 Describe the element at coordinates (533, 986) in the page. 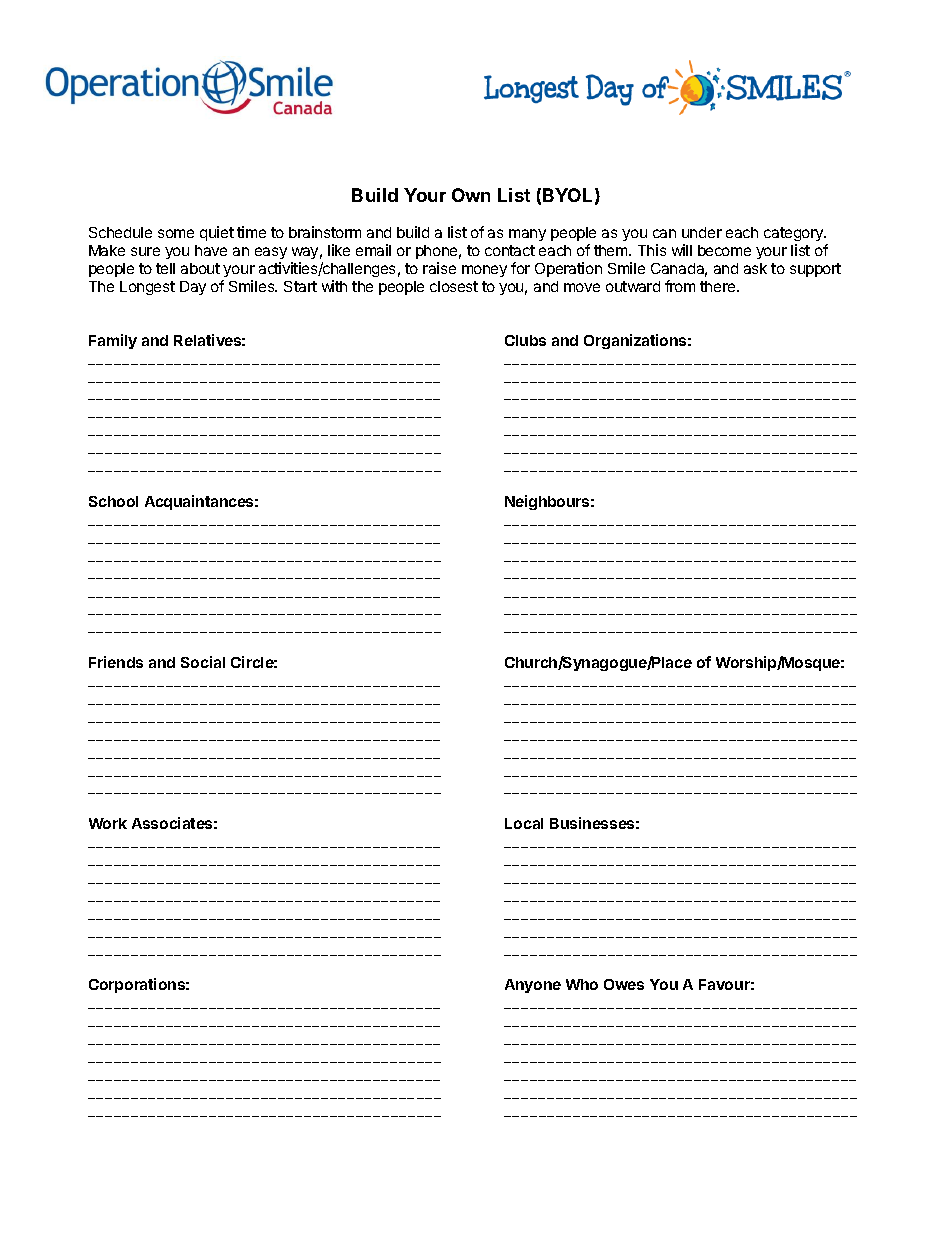

I see `Anyone` at that location.
